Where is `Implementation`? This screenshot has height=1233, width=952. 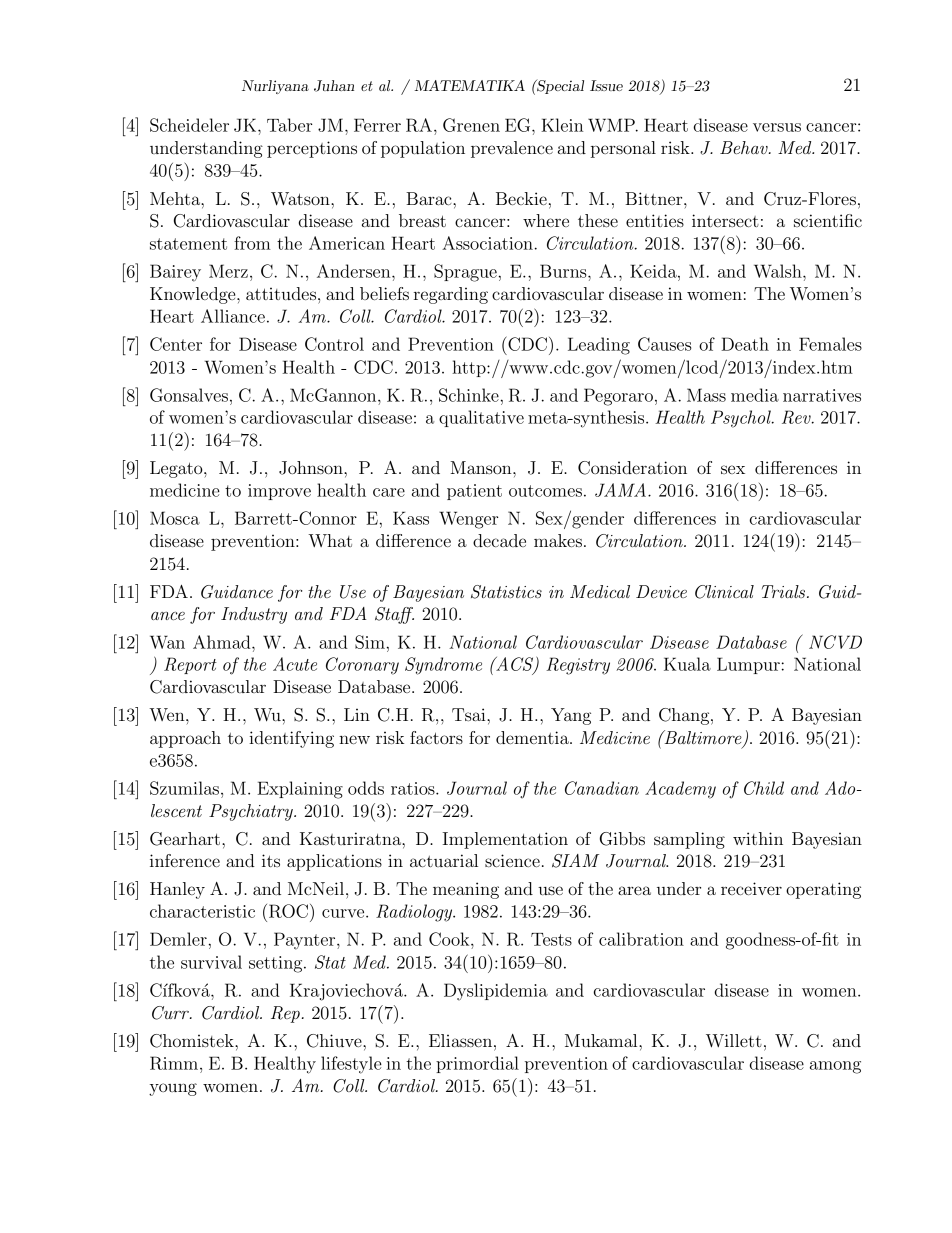 Implementation is located at coordinates (505, 840).
